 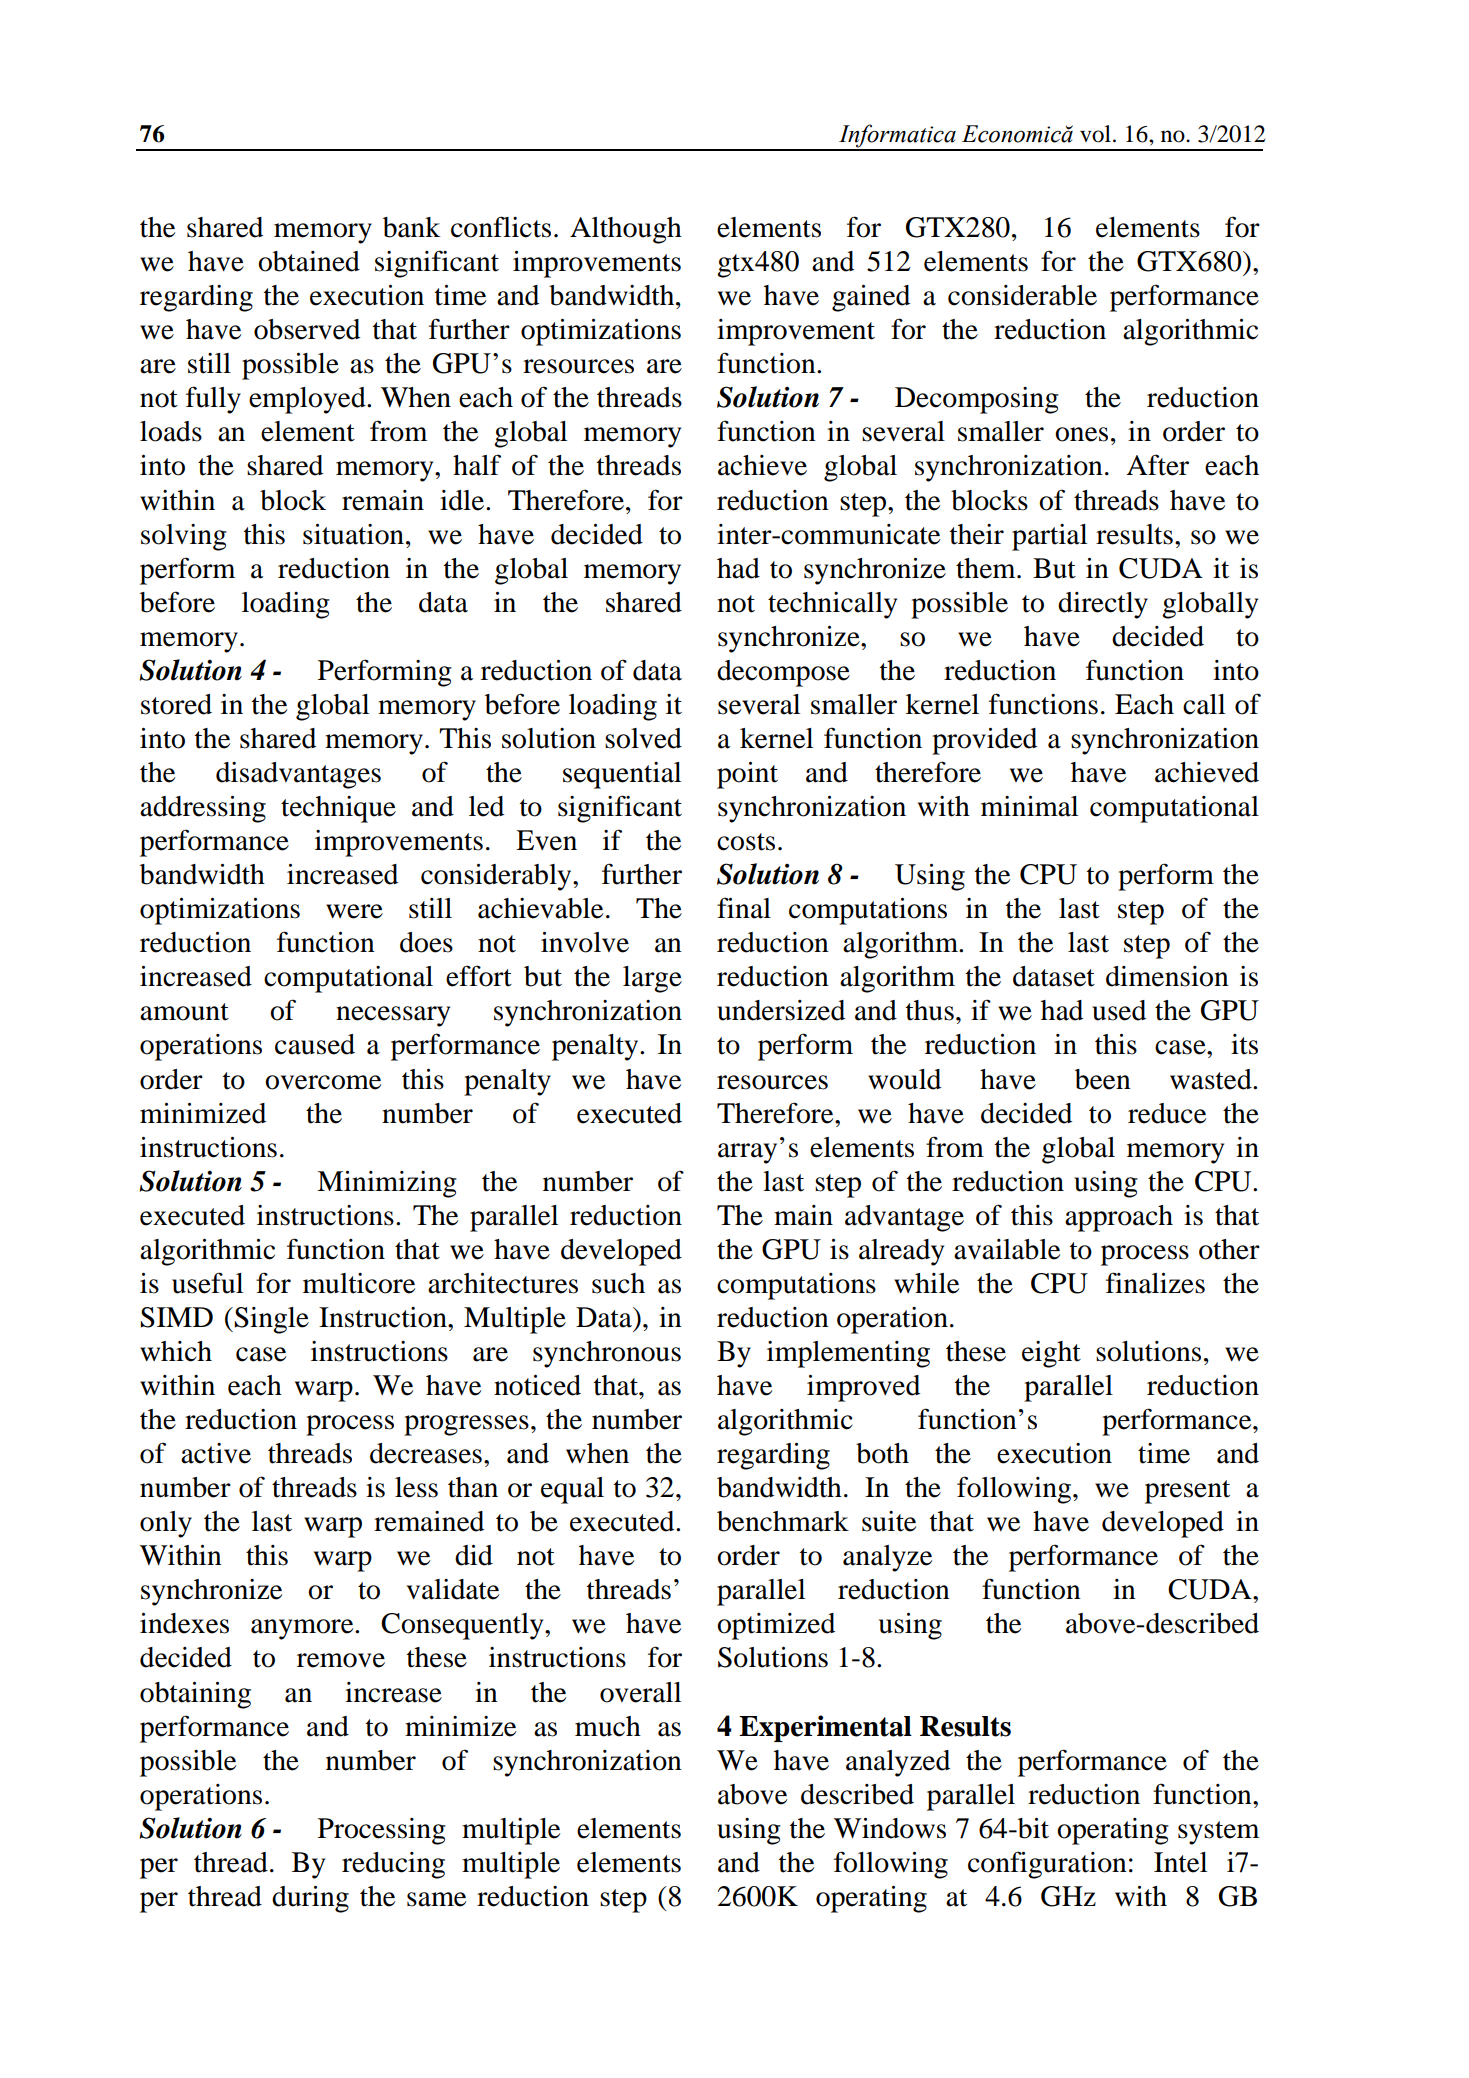 I want to click on Although, so click(x=626, y=230).
